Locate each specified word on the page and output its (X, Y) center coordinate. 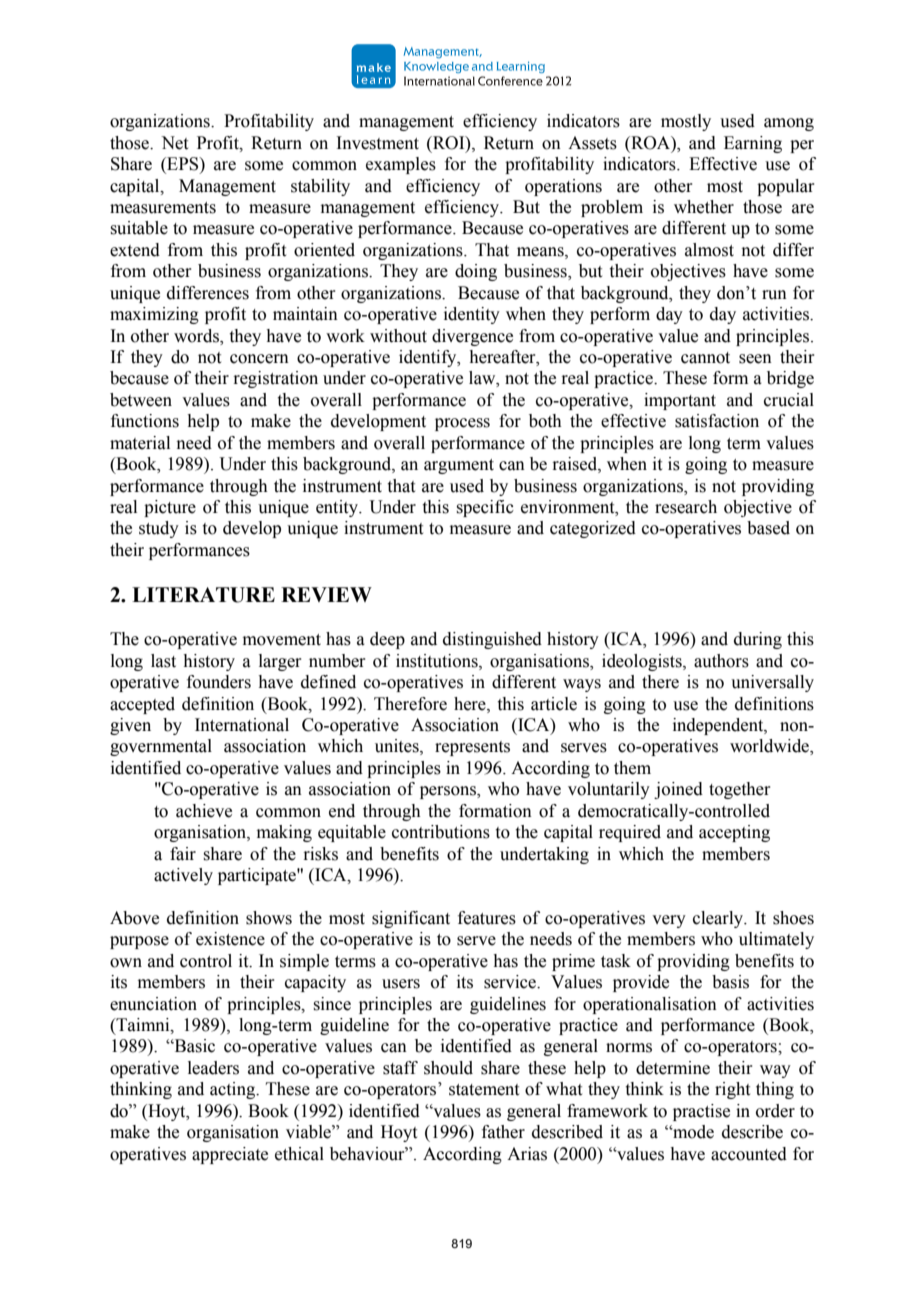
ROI (449, 143)
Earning (753, 144)
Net (174, 143)
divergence (472, 337)
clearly (719, 919)
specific (485, 508)
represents (472, 748)
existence (230, 939)
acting (234, 1090)
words (197, 336)
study (159, 529)
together (740, 790)
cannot (705, 358)
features (487, 918)
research (686, 507)
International (242, 725)
